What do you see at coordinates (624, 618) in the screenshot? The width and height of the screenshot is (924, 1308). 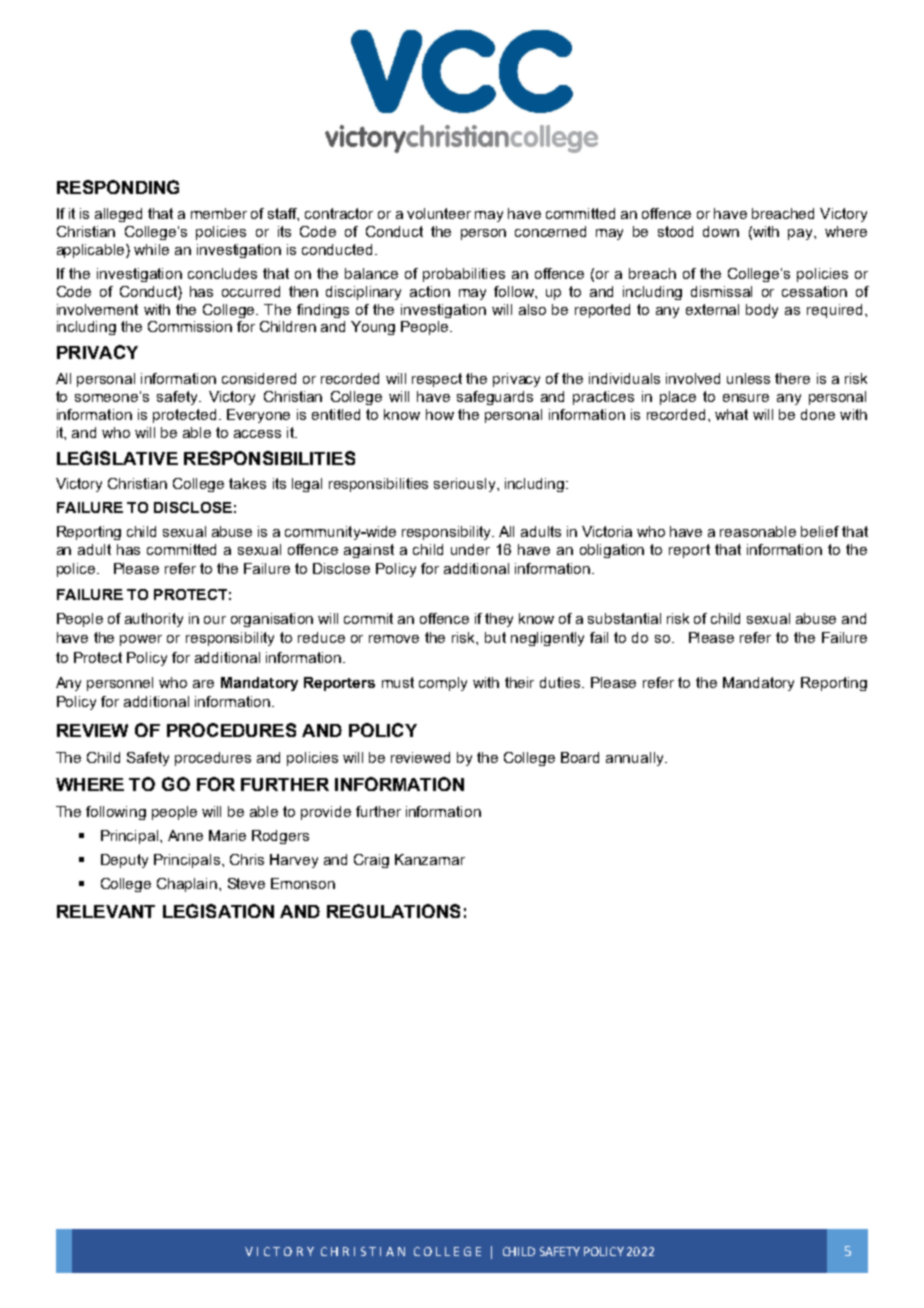 I see `substantial` at bounding box center [624, 618].
